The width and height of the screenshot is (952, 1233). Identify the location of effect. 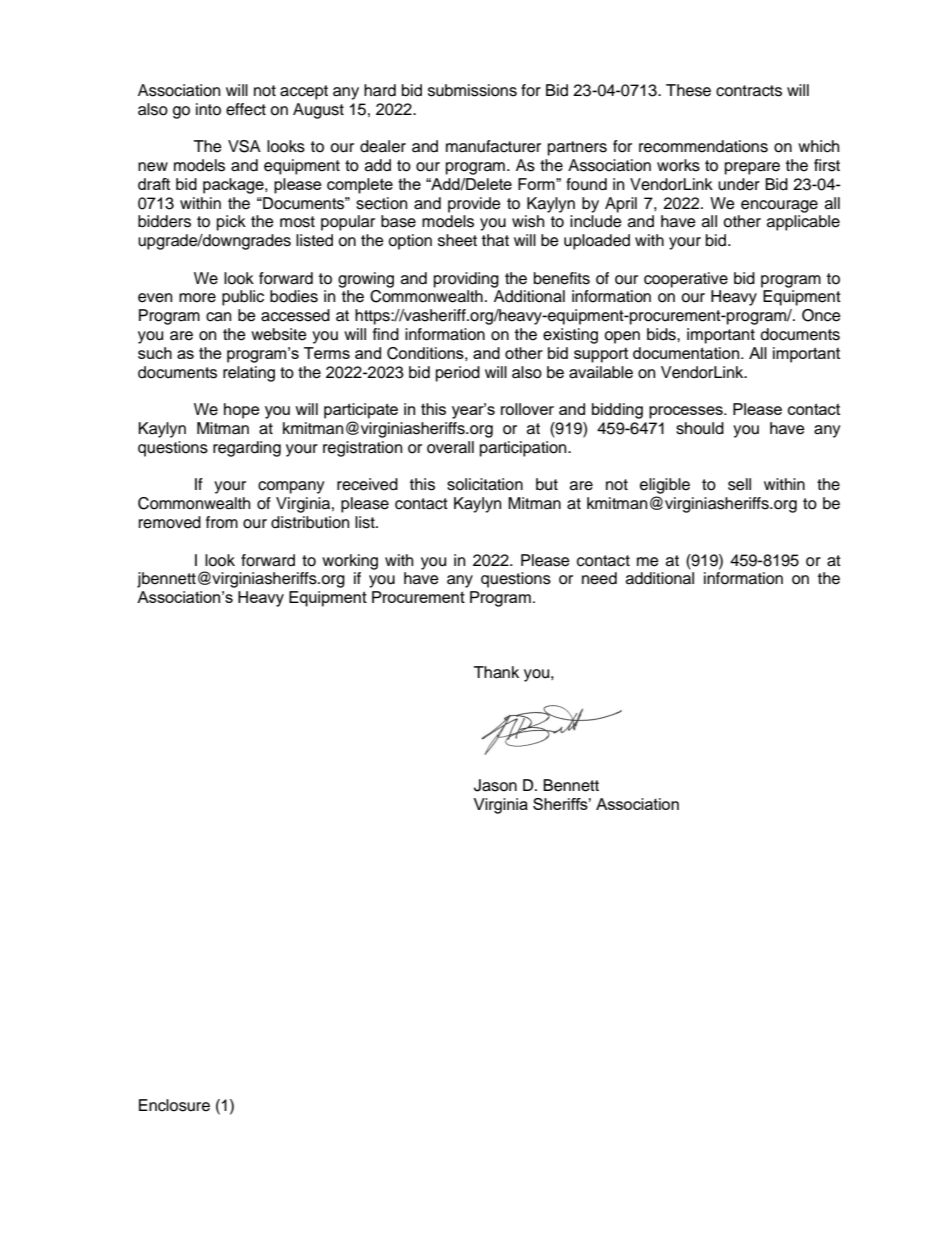
(246, 109).
